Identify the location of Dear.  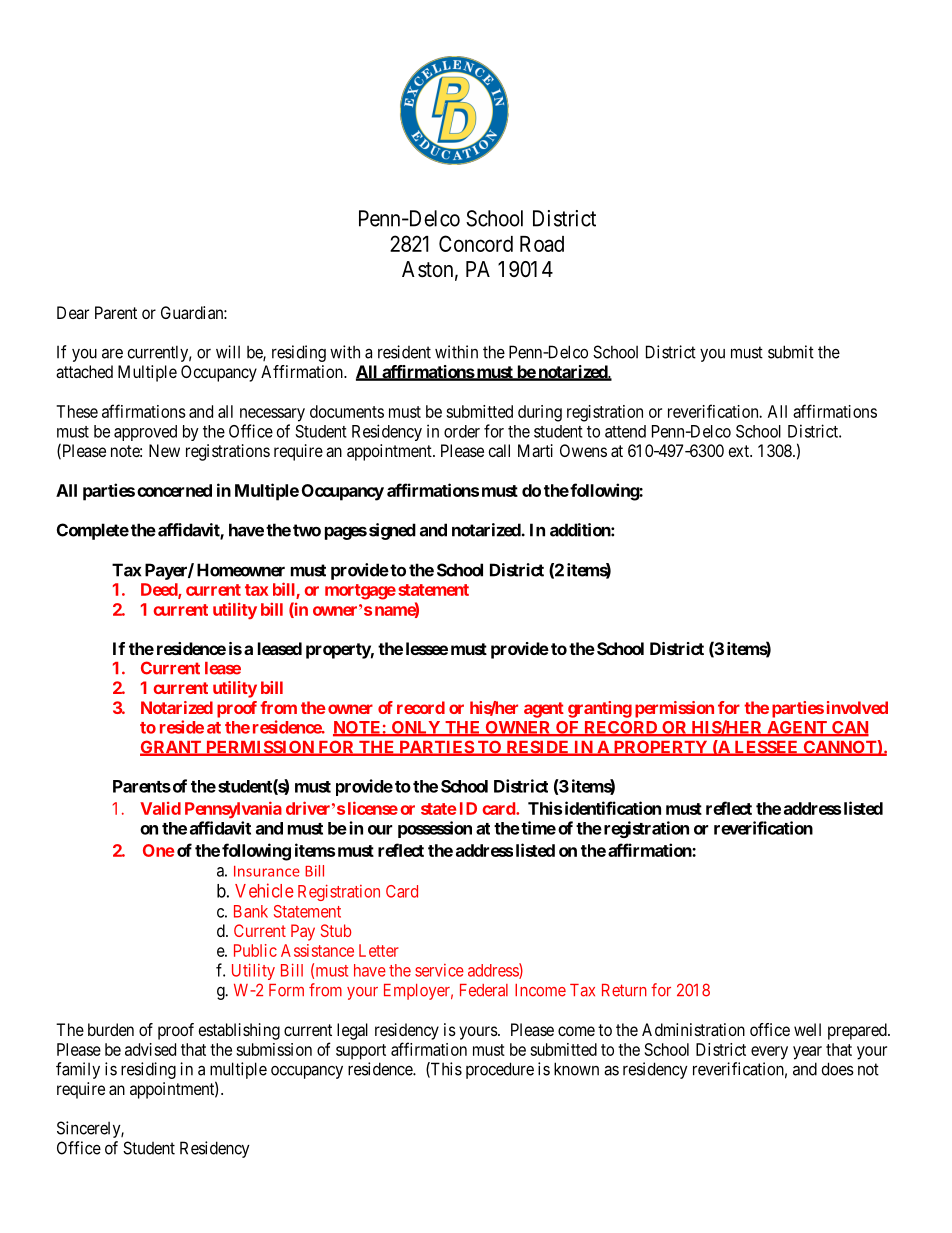
(73, 312).
